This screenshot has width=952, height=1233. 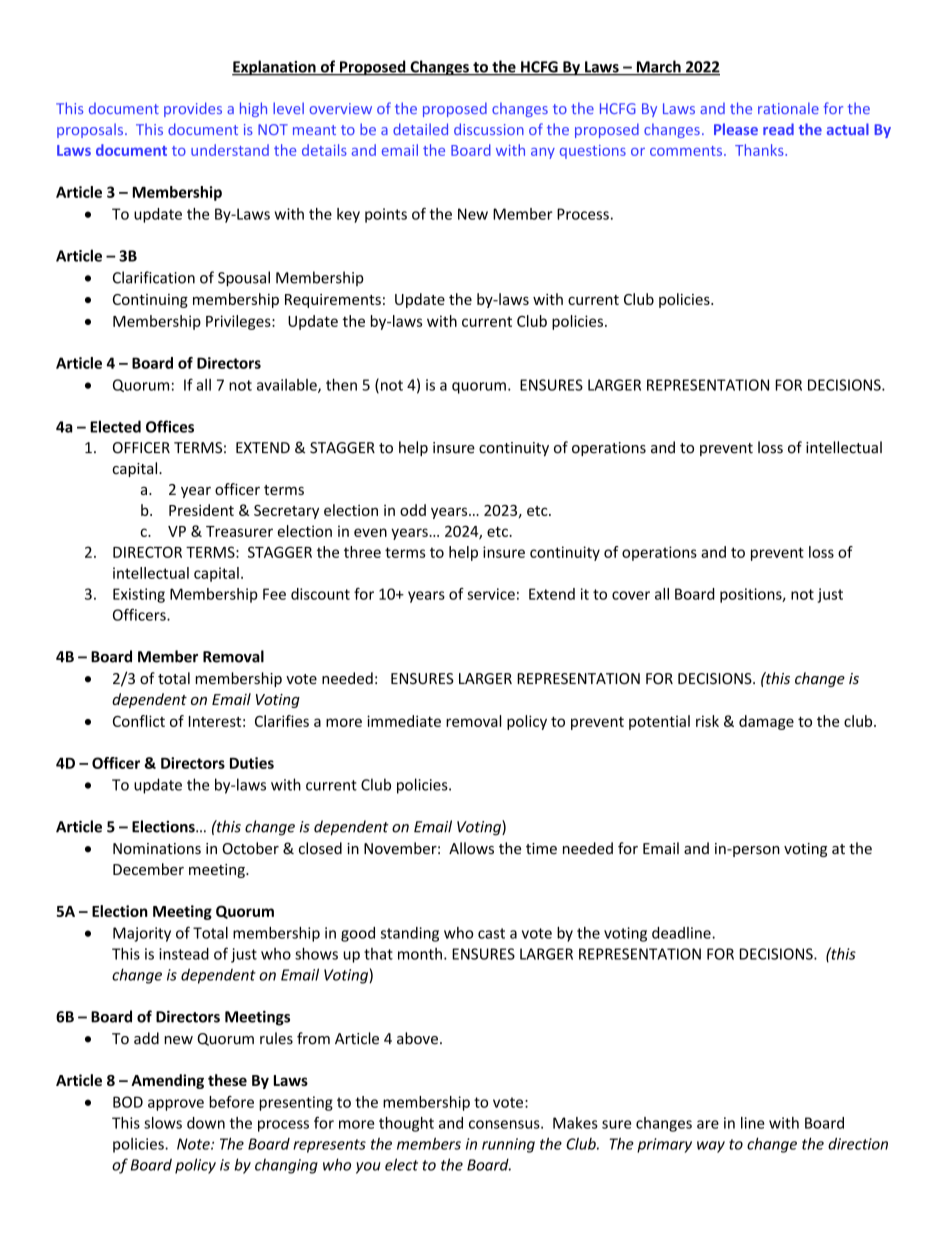 I want to click on discussion, so click(x=489, y=129).
